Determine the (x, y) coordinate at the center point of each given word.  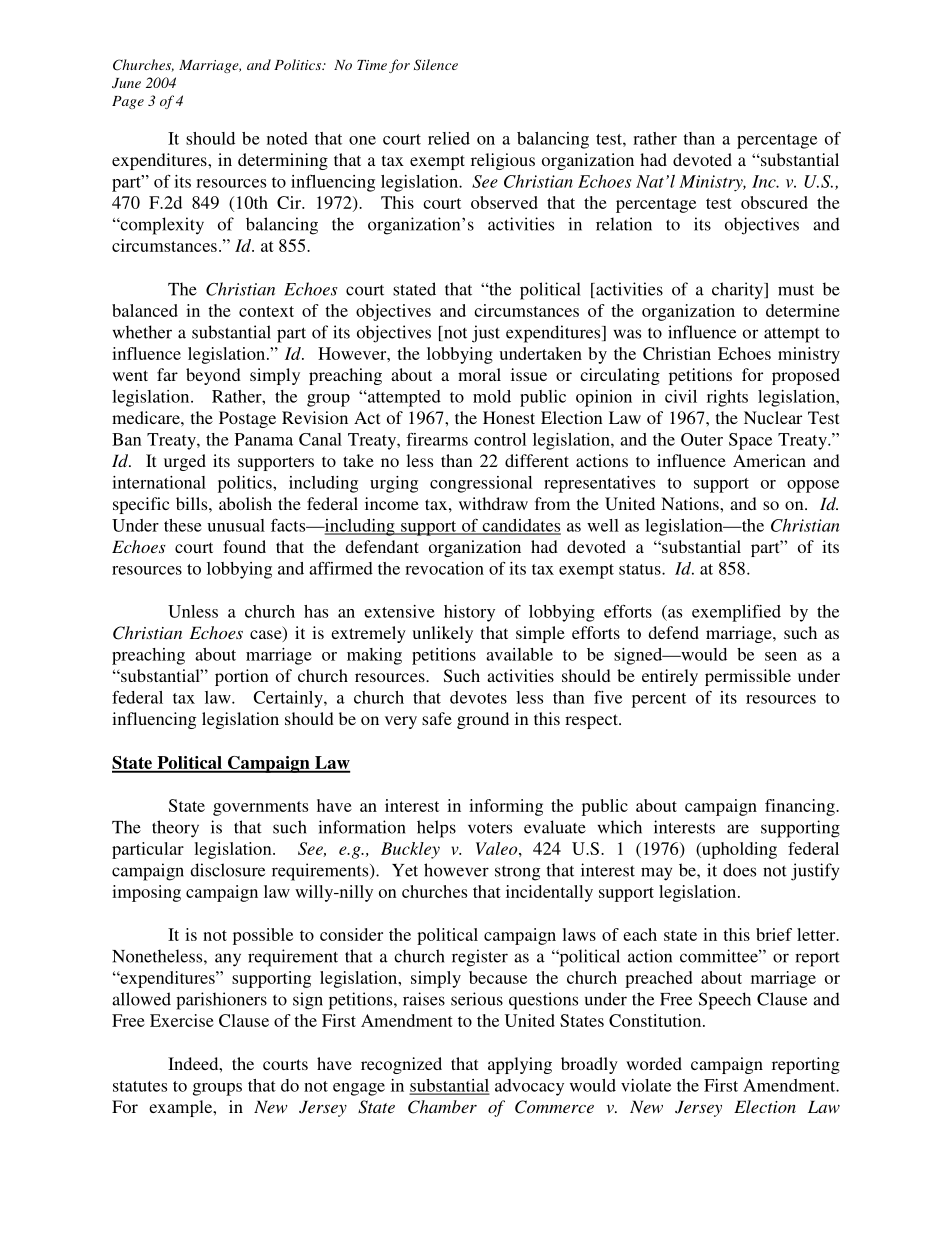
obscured (774, 202)
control (500, 439)
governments (260, 808)
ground (483, 720)
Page (128, 102)
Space (750, 441)
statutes (140, 1086)
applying (520, 1065)
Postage (247, 419)
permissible (748, 677)
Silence (436, 65)
